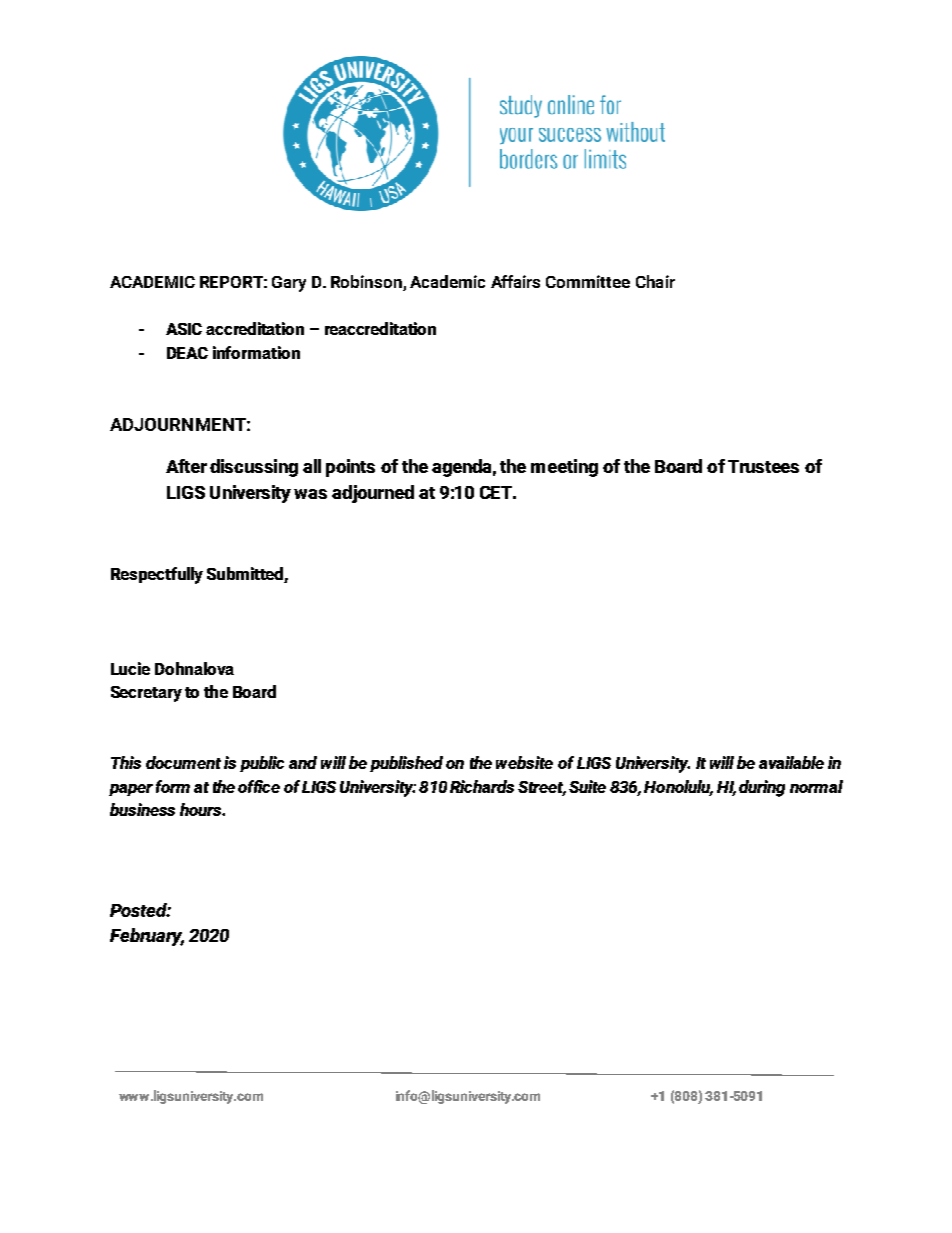 Image resolution: width=952 pixels, height=1233 pixels. Describe the element at coordinates (524, 762) in the screenshot. I see `website` at that location.
